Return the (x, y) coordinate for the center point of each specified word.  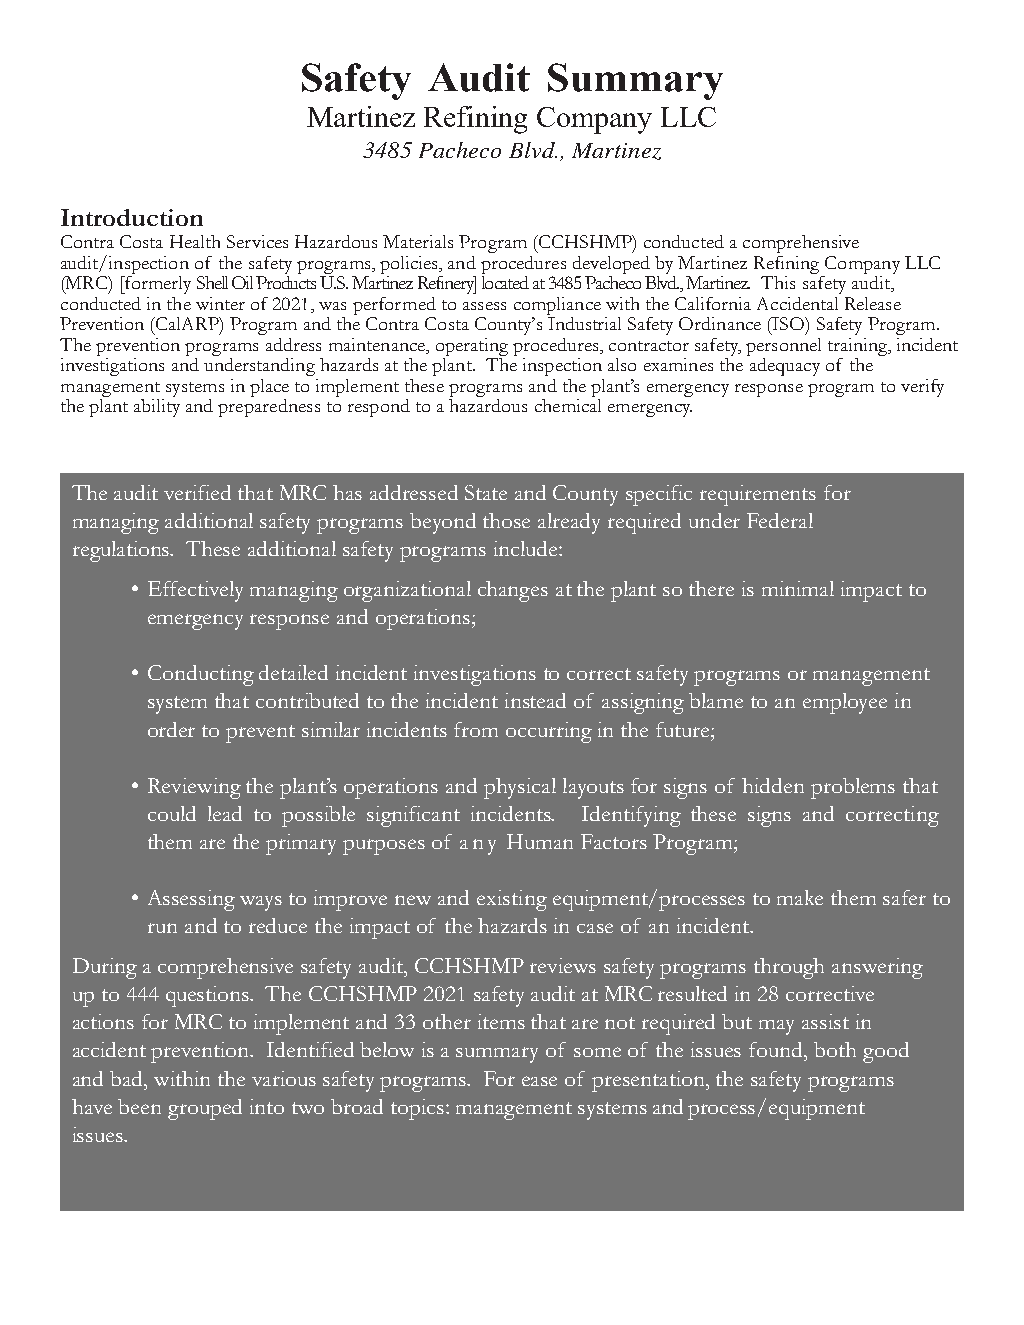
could (172, 813)
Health (195, 241)
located (505, 282)
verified (197, 492)
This (778, 282)
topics (419, 1109)
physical (520, 788)
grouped (205, 1109)
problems (853, 788)
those (506, 520)
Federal (780, 520)
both (835, 1049)
